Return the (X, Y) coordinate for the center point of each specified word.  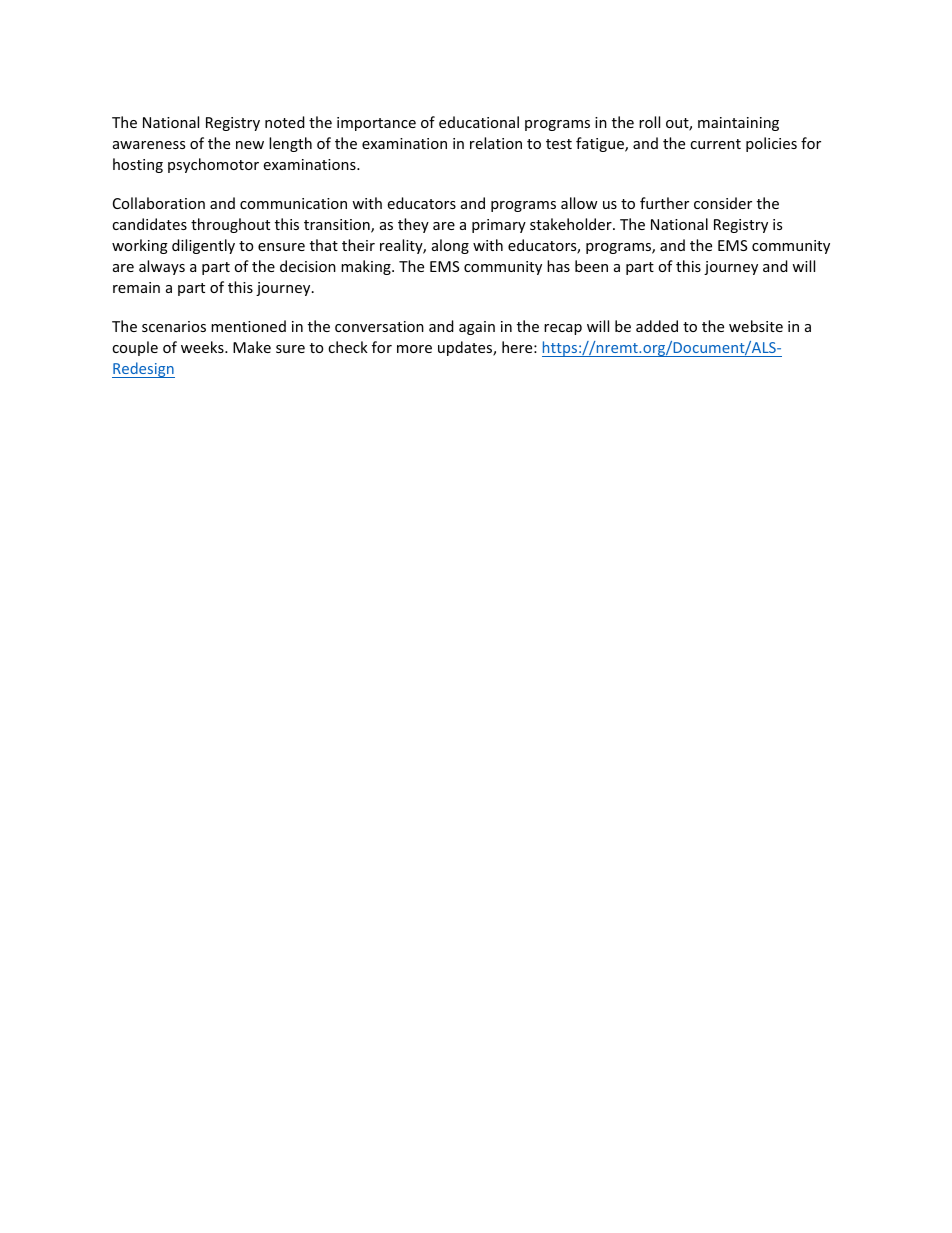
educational (479, 122)
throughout (230, 225)
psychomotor (213, 165)
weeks (203, 347)
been (591, 266)
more (414, 349)
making (367, 267)
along (450, 246)
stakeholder (572, 224)
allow (579, 203)
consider (723, 203)
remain (136, 287)
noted (285, 122)
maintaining (738, 124)
